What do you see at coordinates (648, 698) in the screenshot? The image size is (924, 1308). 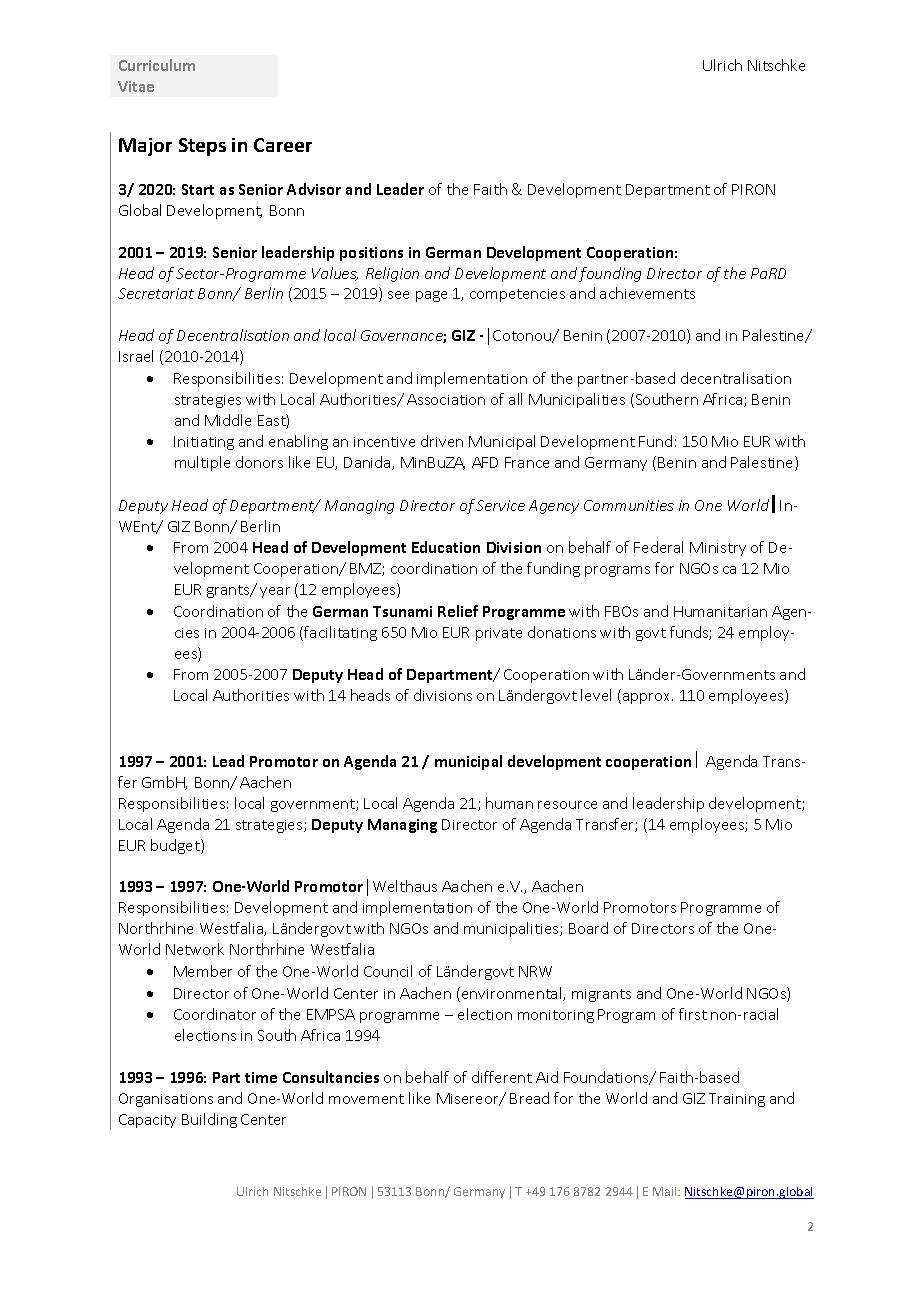 I see `approx` at bounding box center [648, 698].
